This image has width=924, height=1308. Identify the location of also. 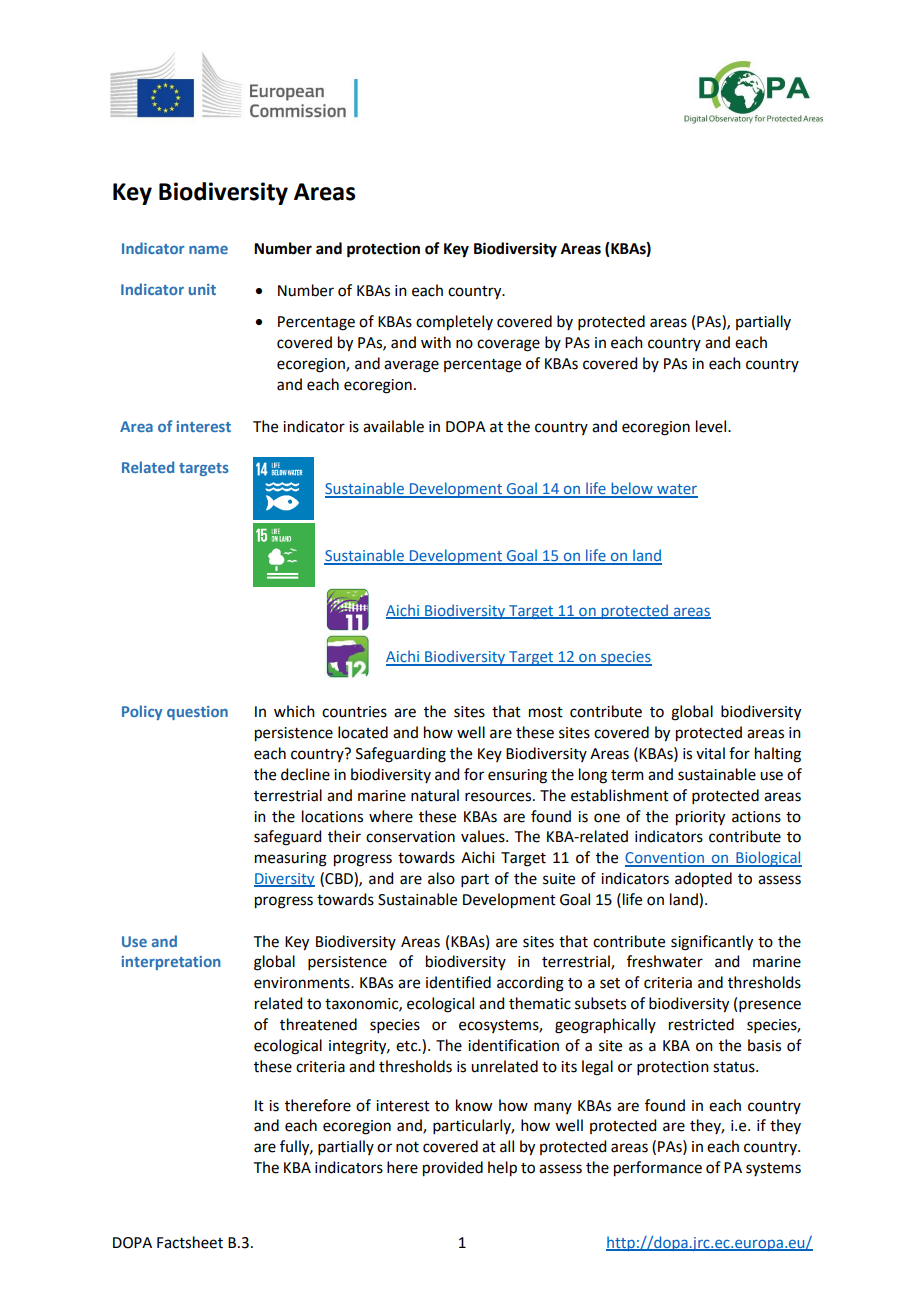
(441, 878).
